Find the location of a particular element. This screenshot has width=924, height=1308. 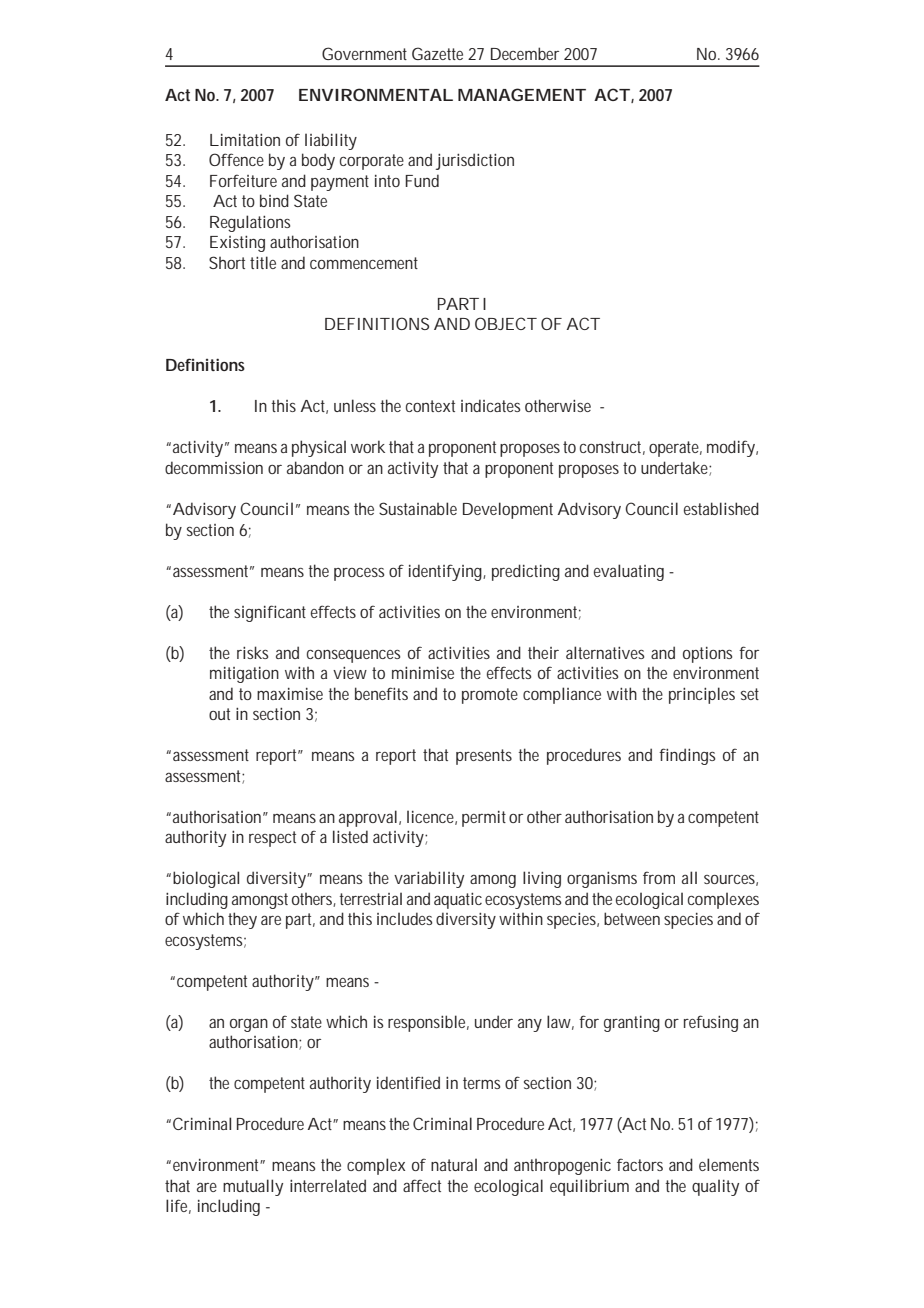

Limitation is located at coordinates (245, 140).
